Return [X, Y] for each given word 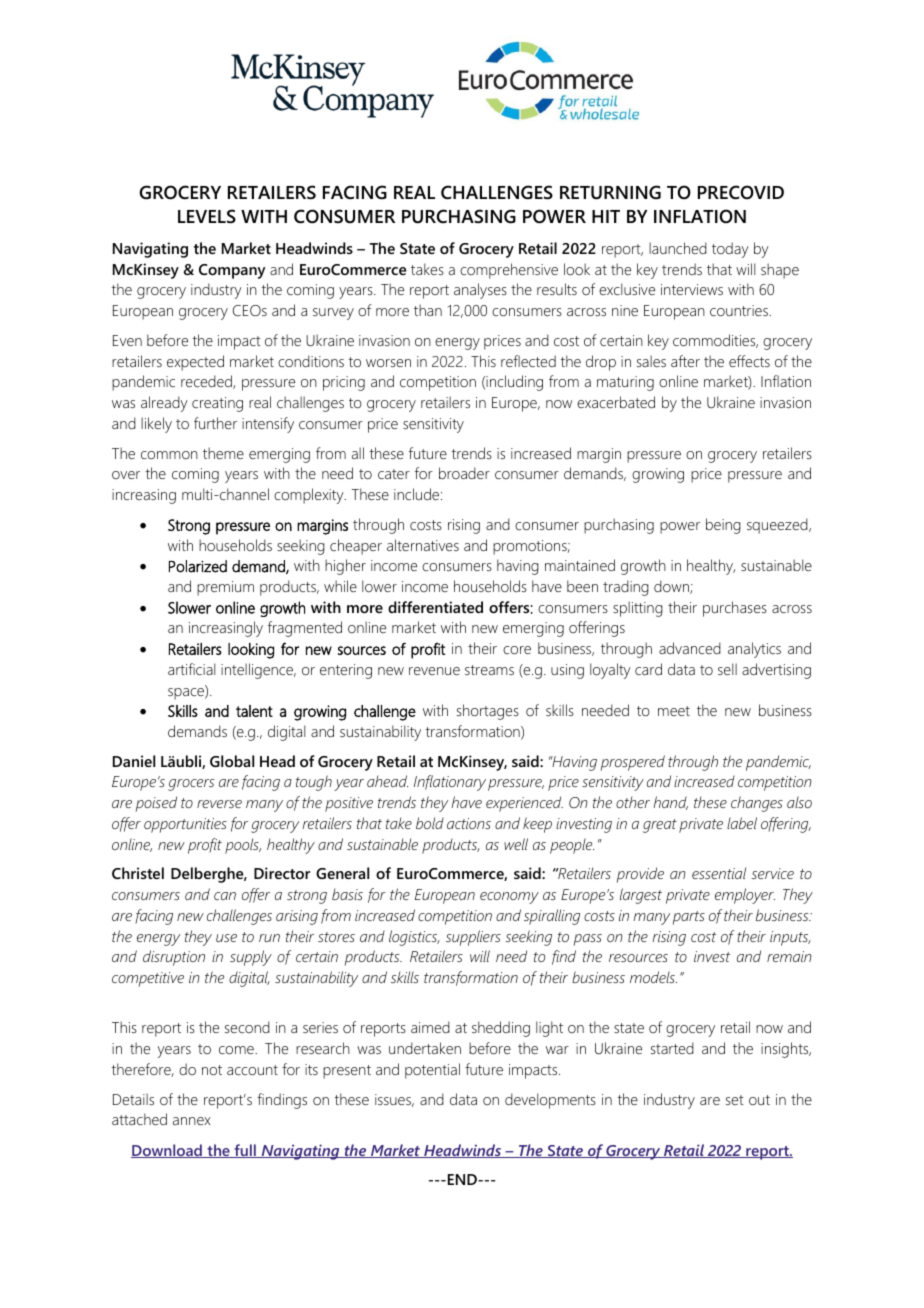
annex [192, 1121]
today [730, 250]
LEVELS [207, 216]
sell [727, 669]
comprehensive [509, 271]
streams [489, 670]
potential [432, 1071]
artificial [191, 669]
